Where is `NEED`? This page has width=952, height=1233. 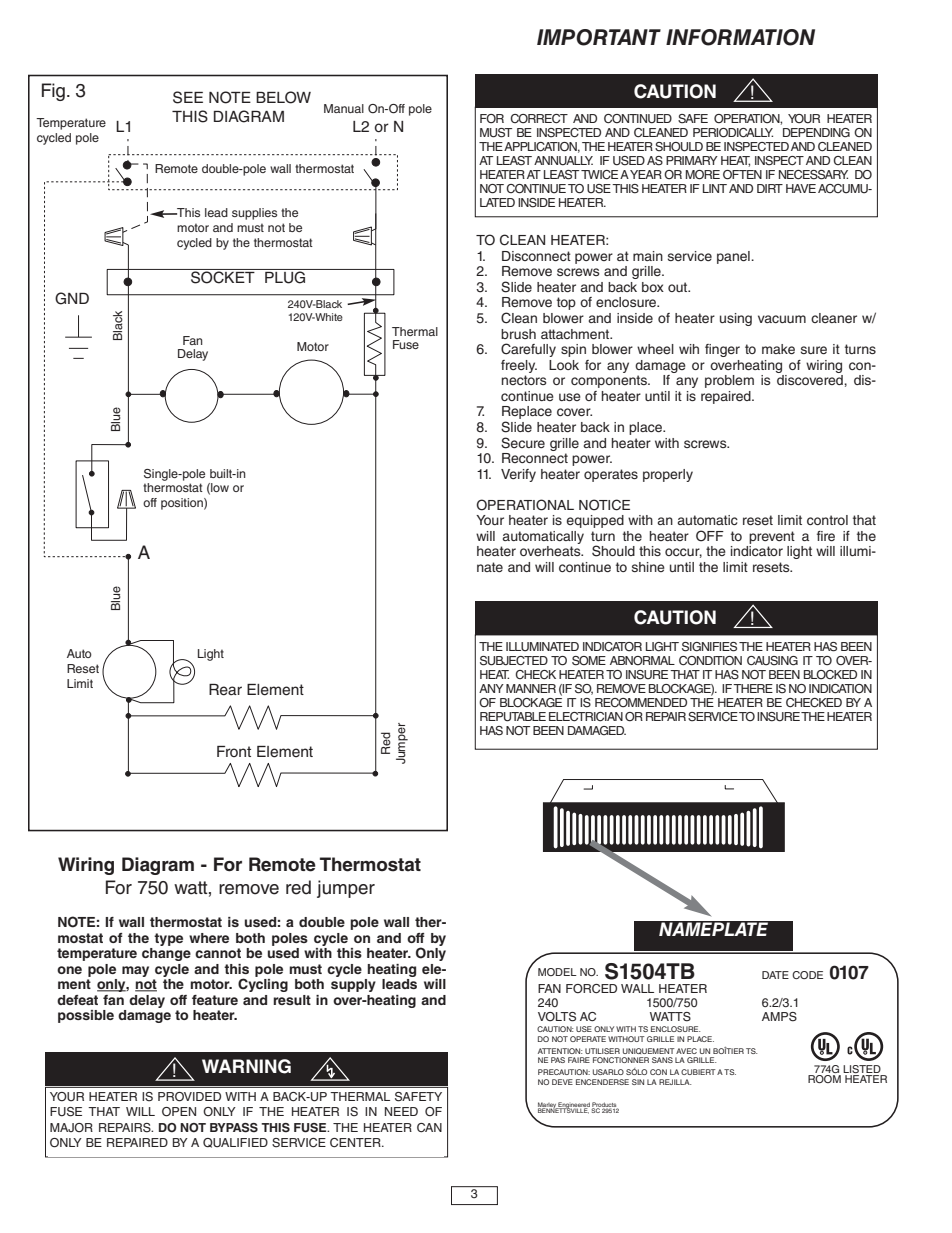 NEED is located at coordinates (401, 1111).
